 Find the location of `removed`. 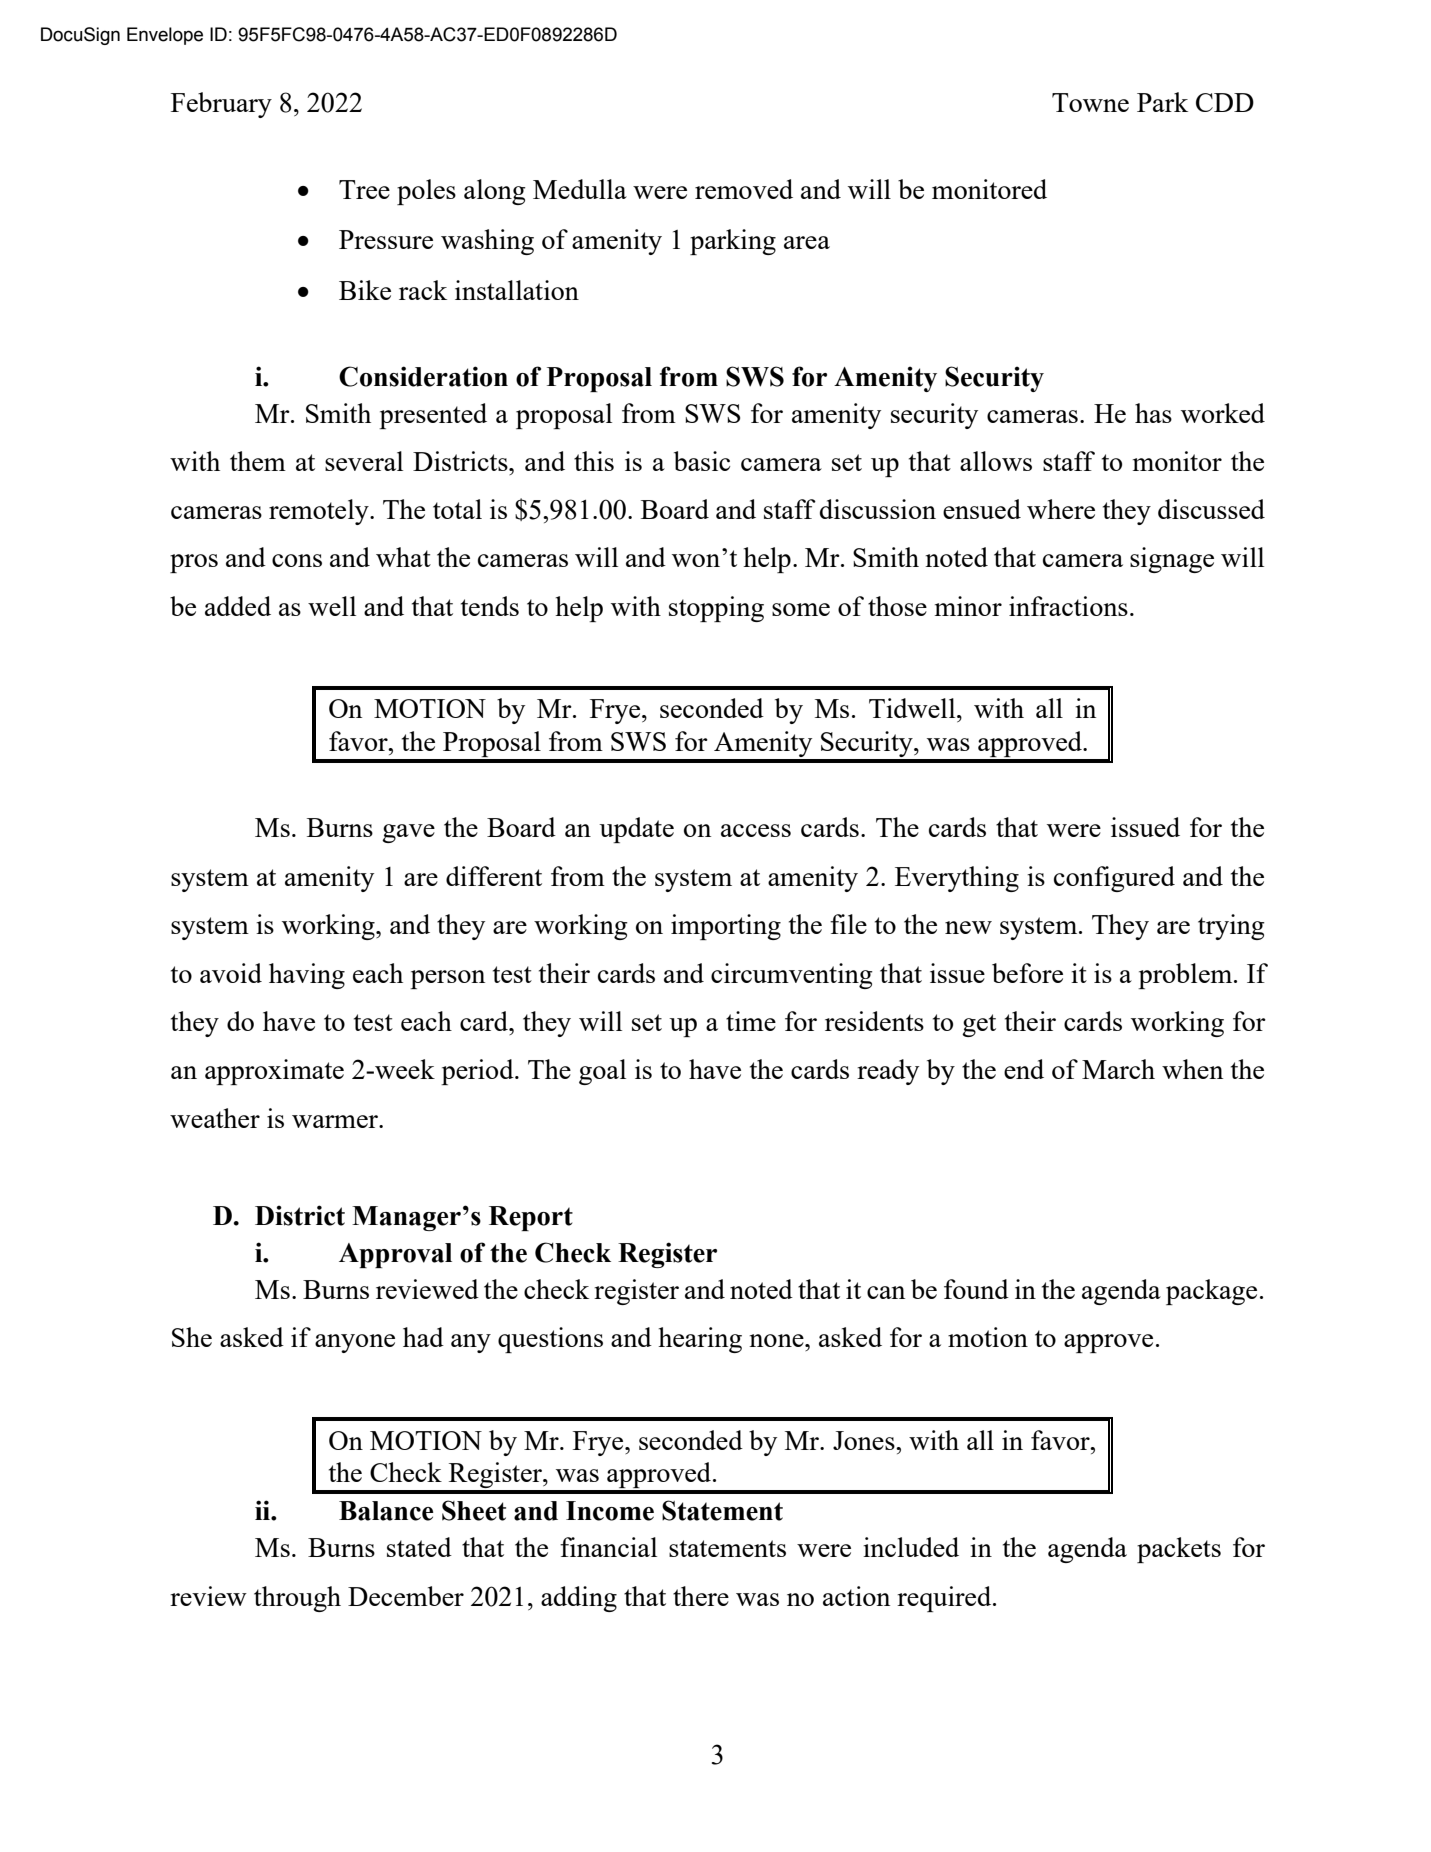

removed is located at coordinates (744, 189).
